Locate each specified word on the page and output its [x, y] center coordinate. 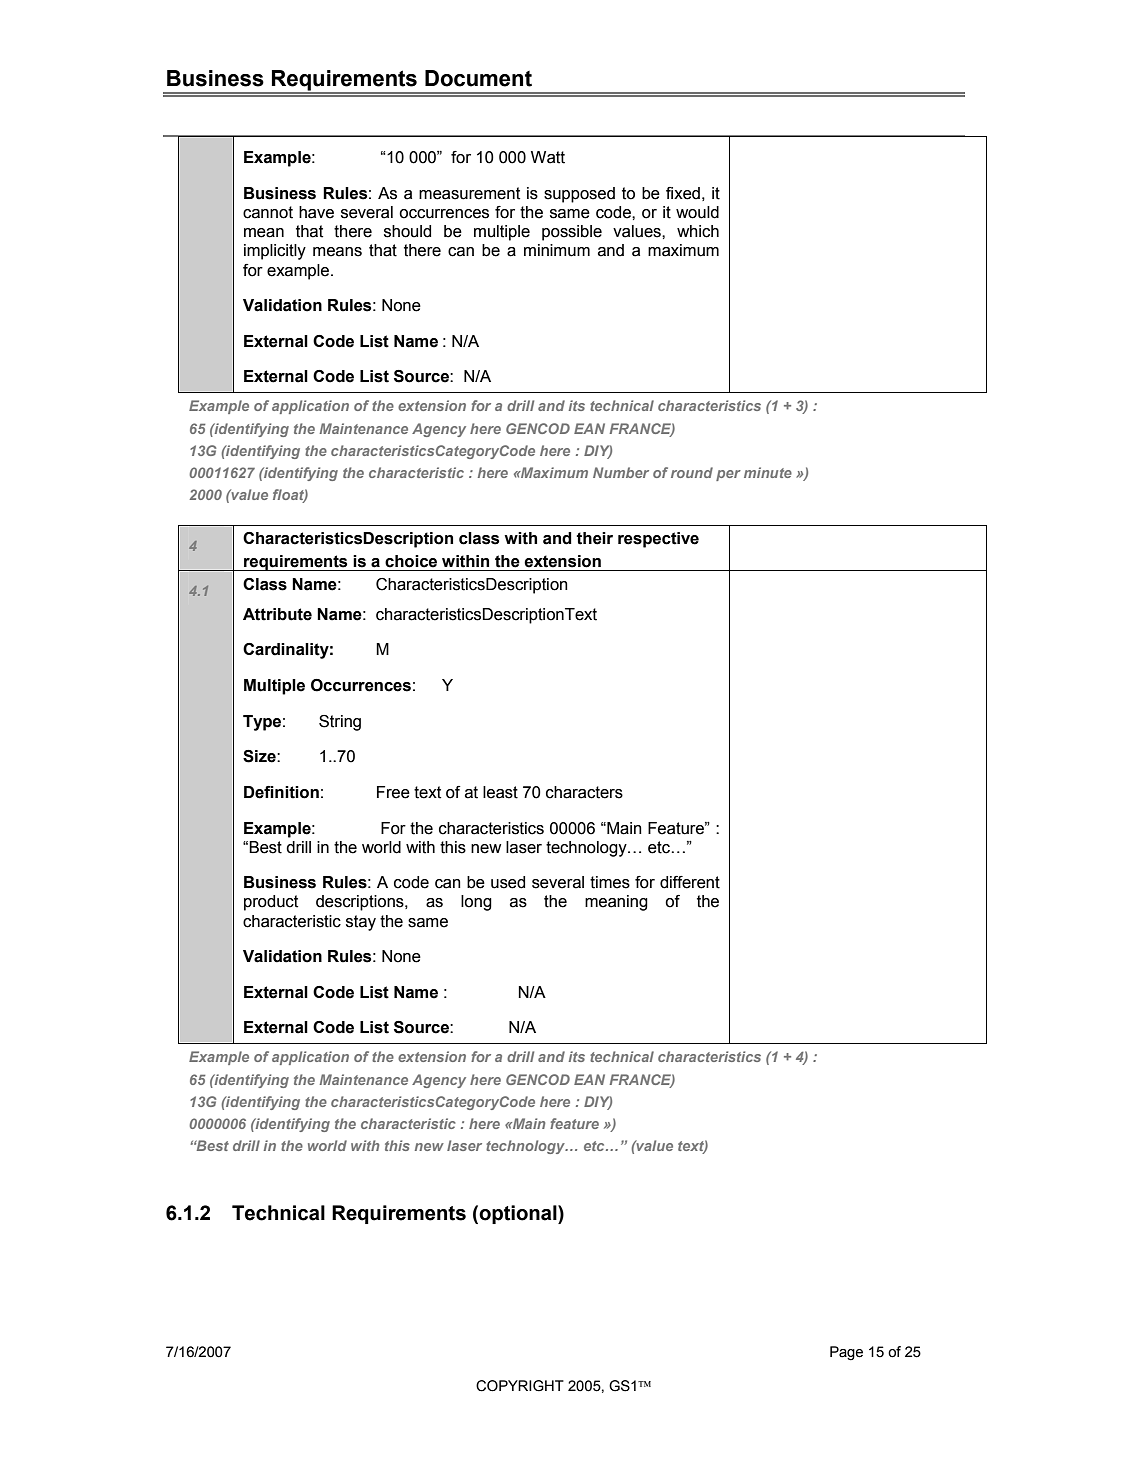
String [340, 723]
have [316, 212]
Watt [548, 157]
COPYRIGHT [520, 1386]
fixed [683, 193]
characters [584, 792]
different [690, 882]
